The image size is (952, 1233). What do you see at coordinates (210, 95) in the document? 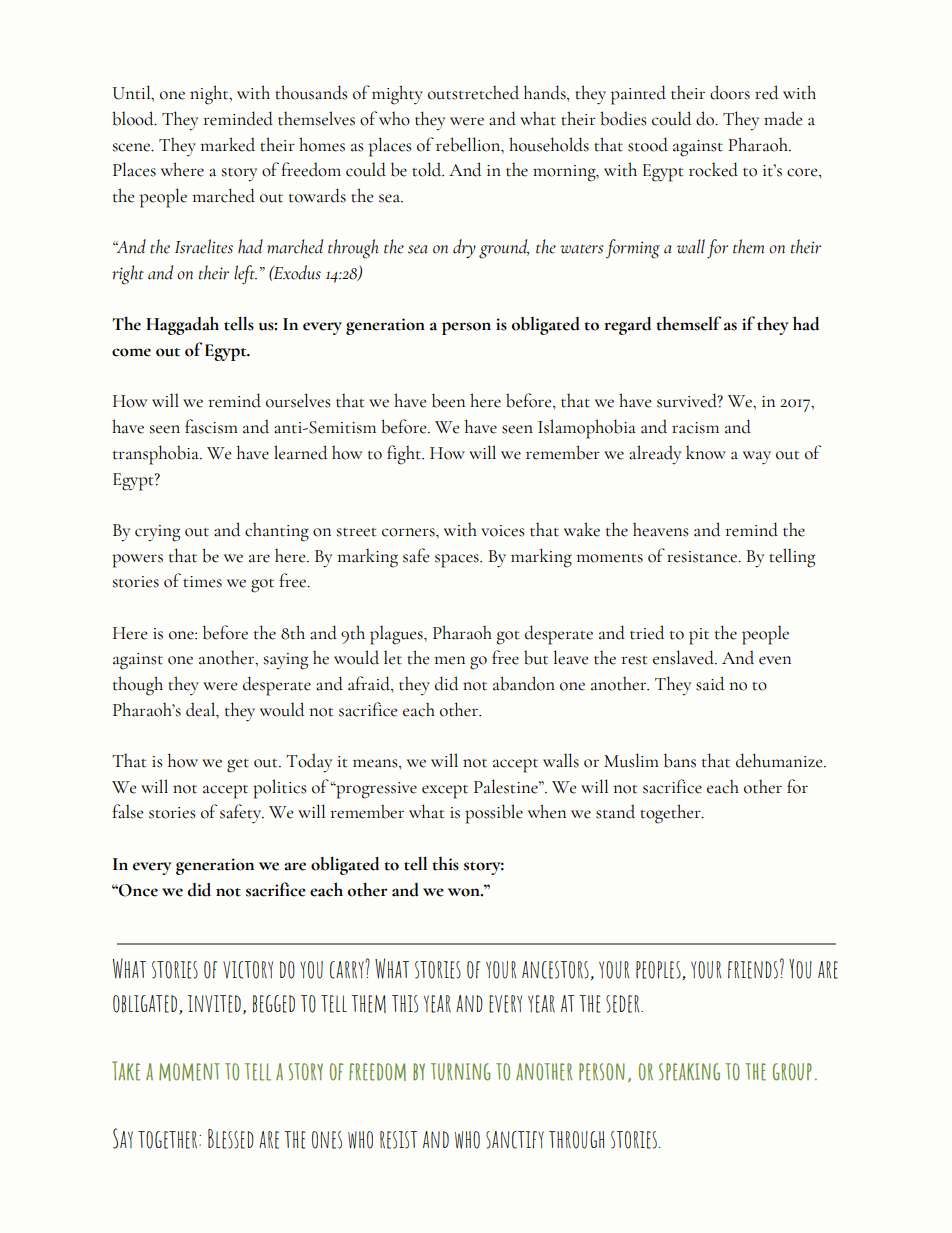
I see `night` at bounding box center [210, 95].
